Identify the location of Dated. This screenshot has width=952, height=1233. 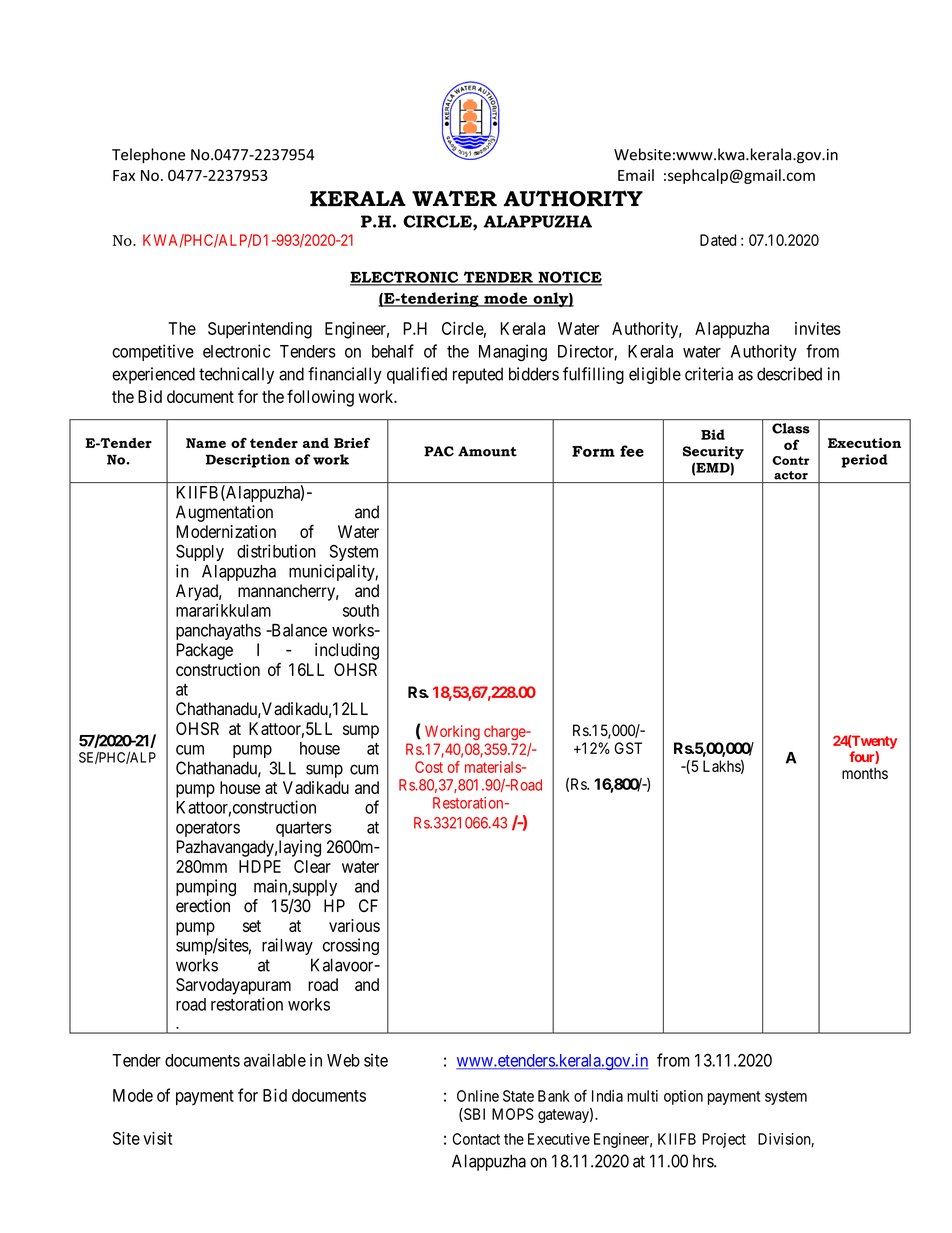
(718, 240).
